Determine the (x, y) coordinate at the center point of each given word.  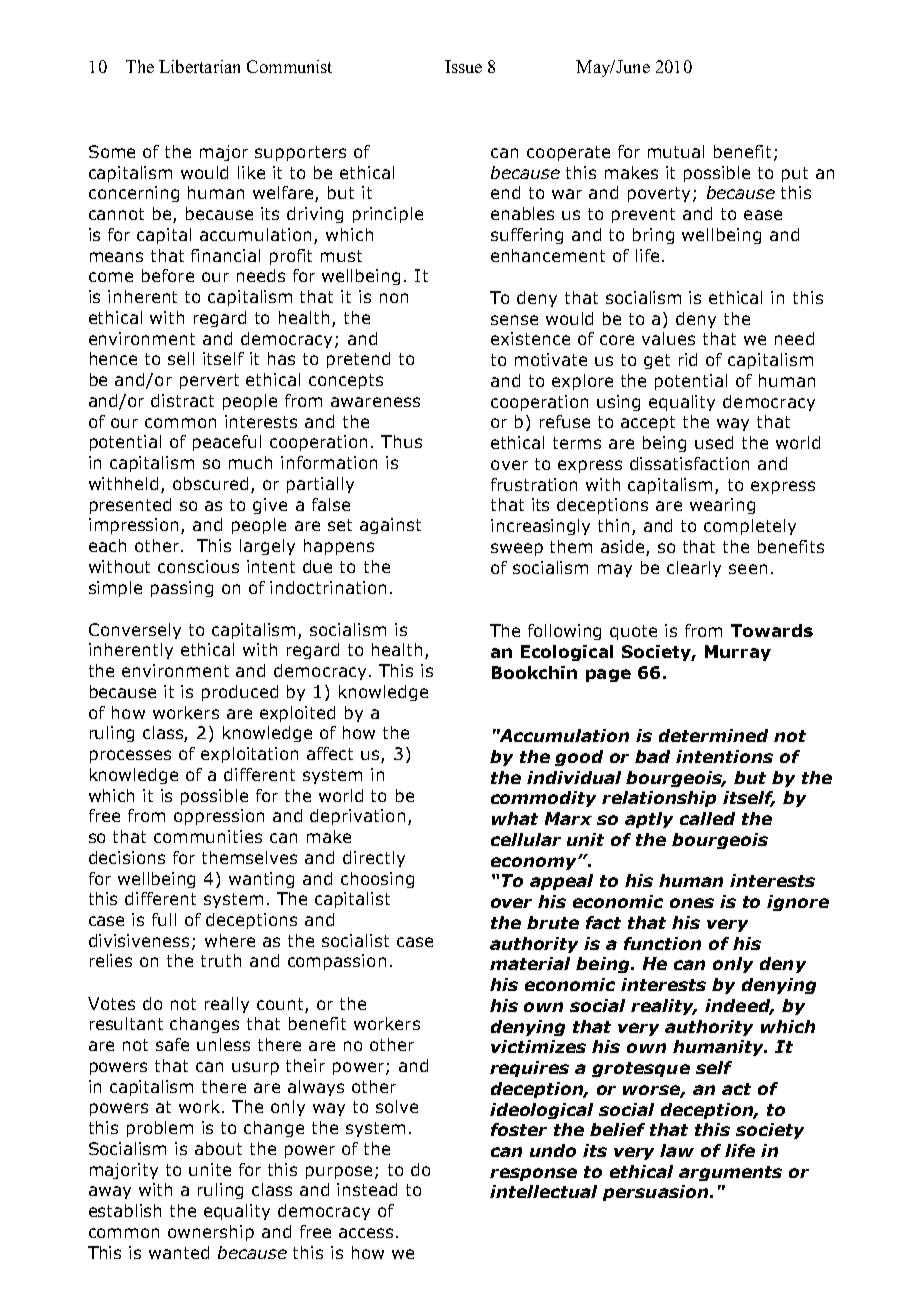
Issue (463, 66)
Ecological (567, 653)
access (366, 1233)
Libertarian (199, 66)
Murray (738, 653)
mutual (676, 151)
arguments (730, 1173)
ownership (211, 1233)
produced (240, 693)
